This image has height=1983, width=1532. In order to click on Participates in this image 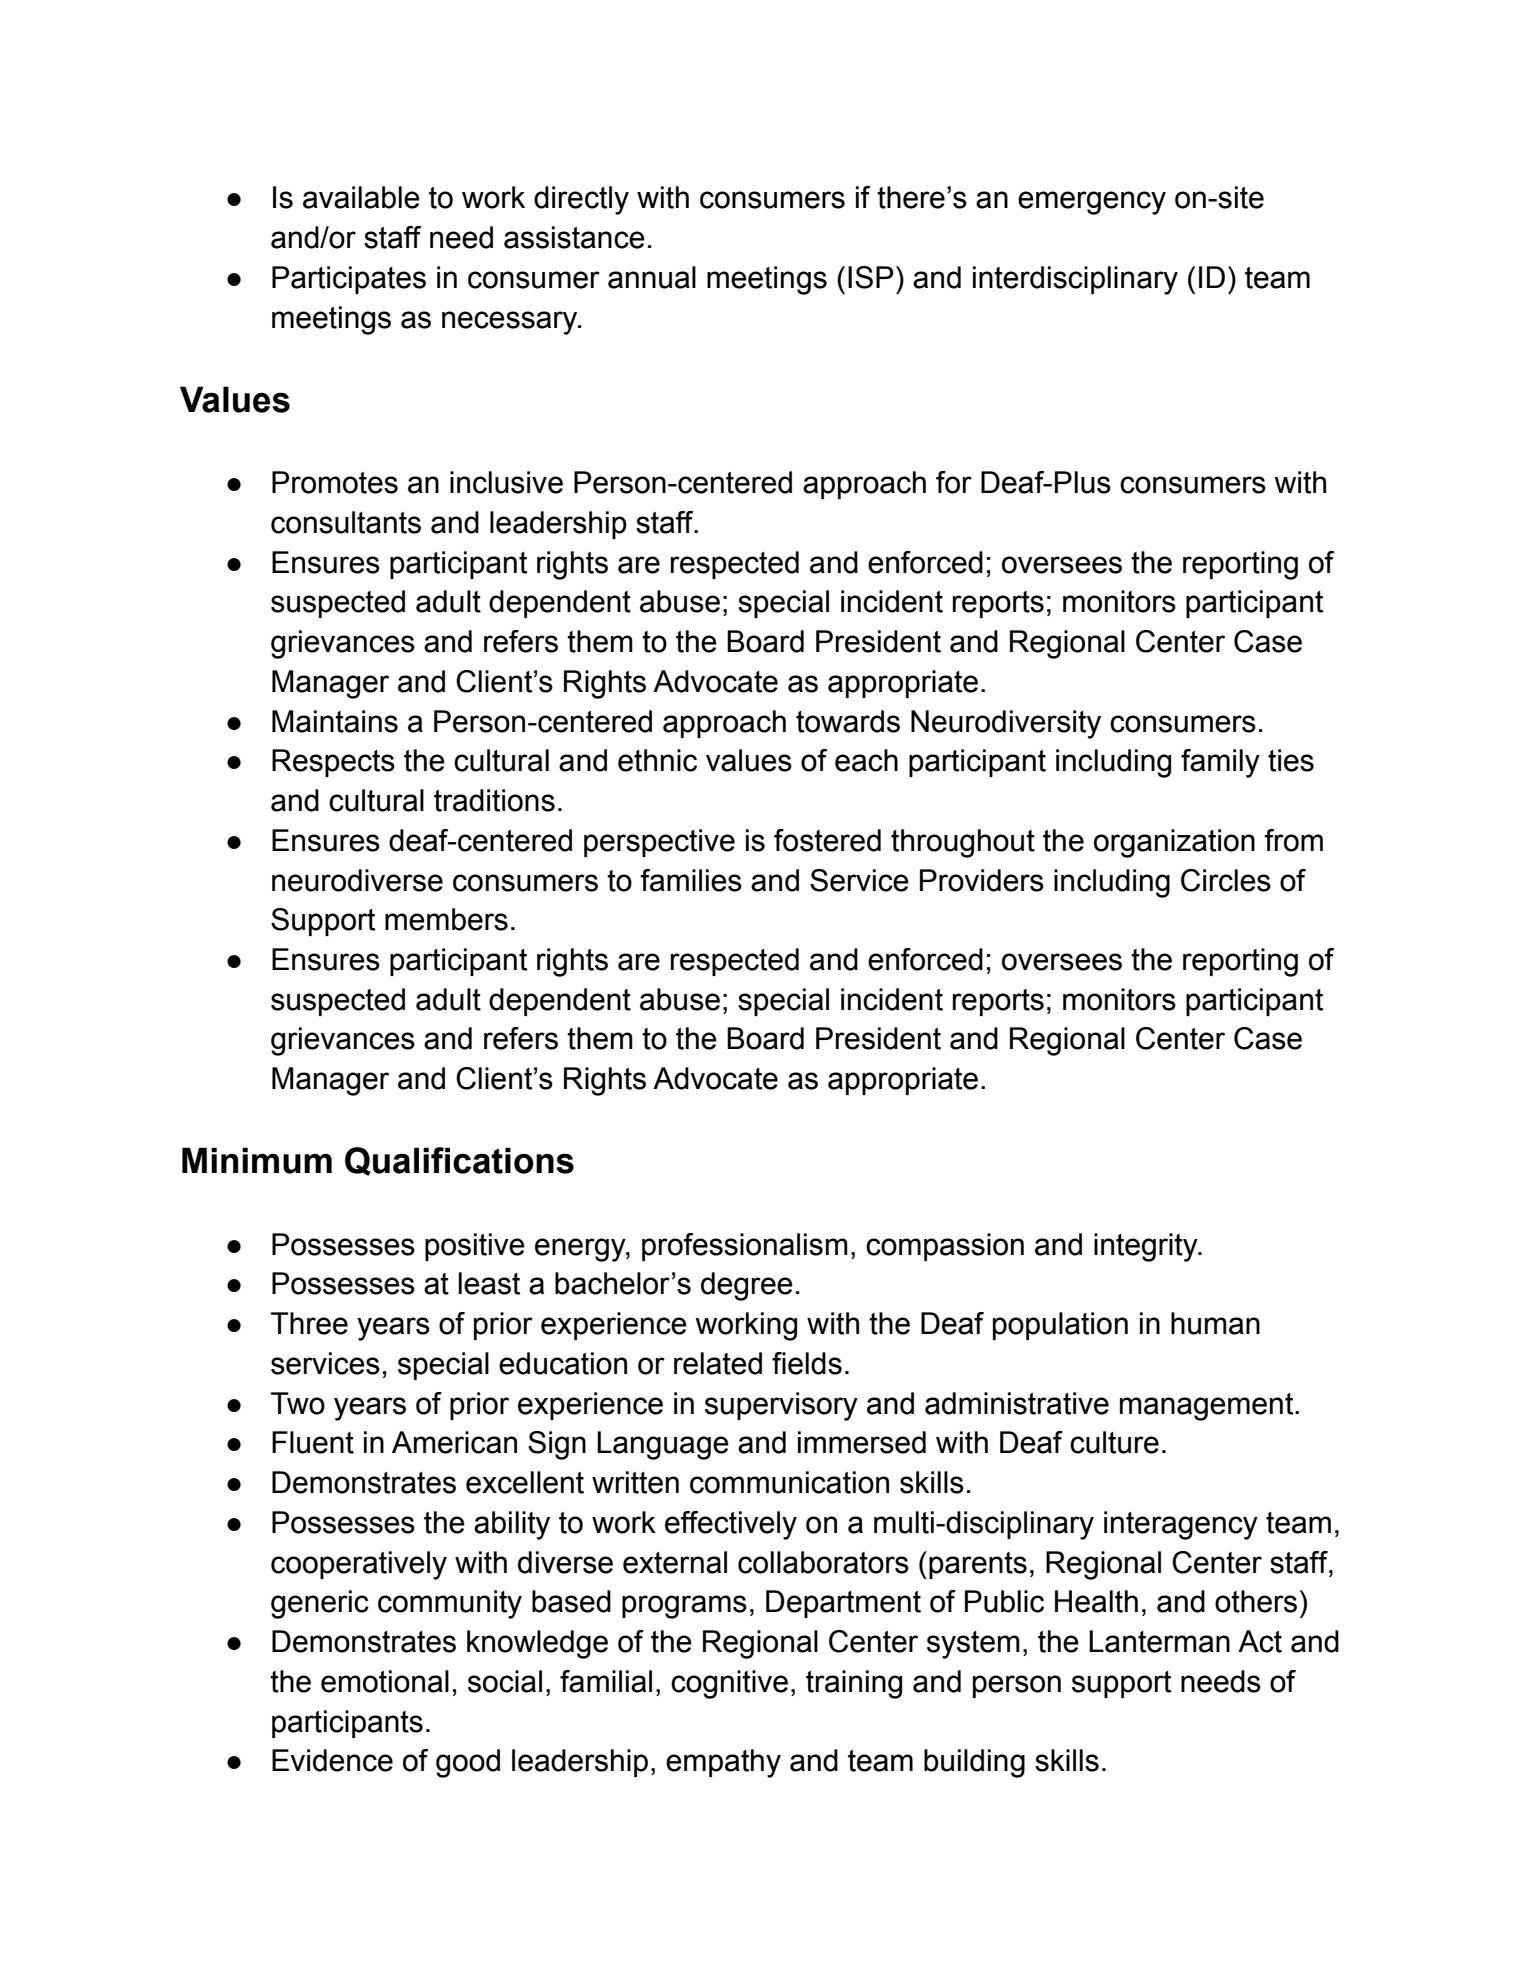, I will do `click(349, 280)`.
